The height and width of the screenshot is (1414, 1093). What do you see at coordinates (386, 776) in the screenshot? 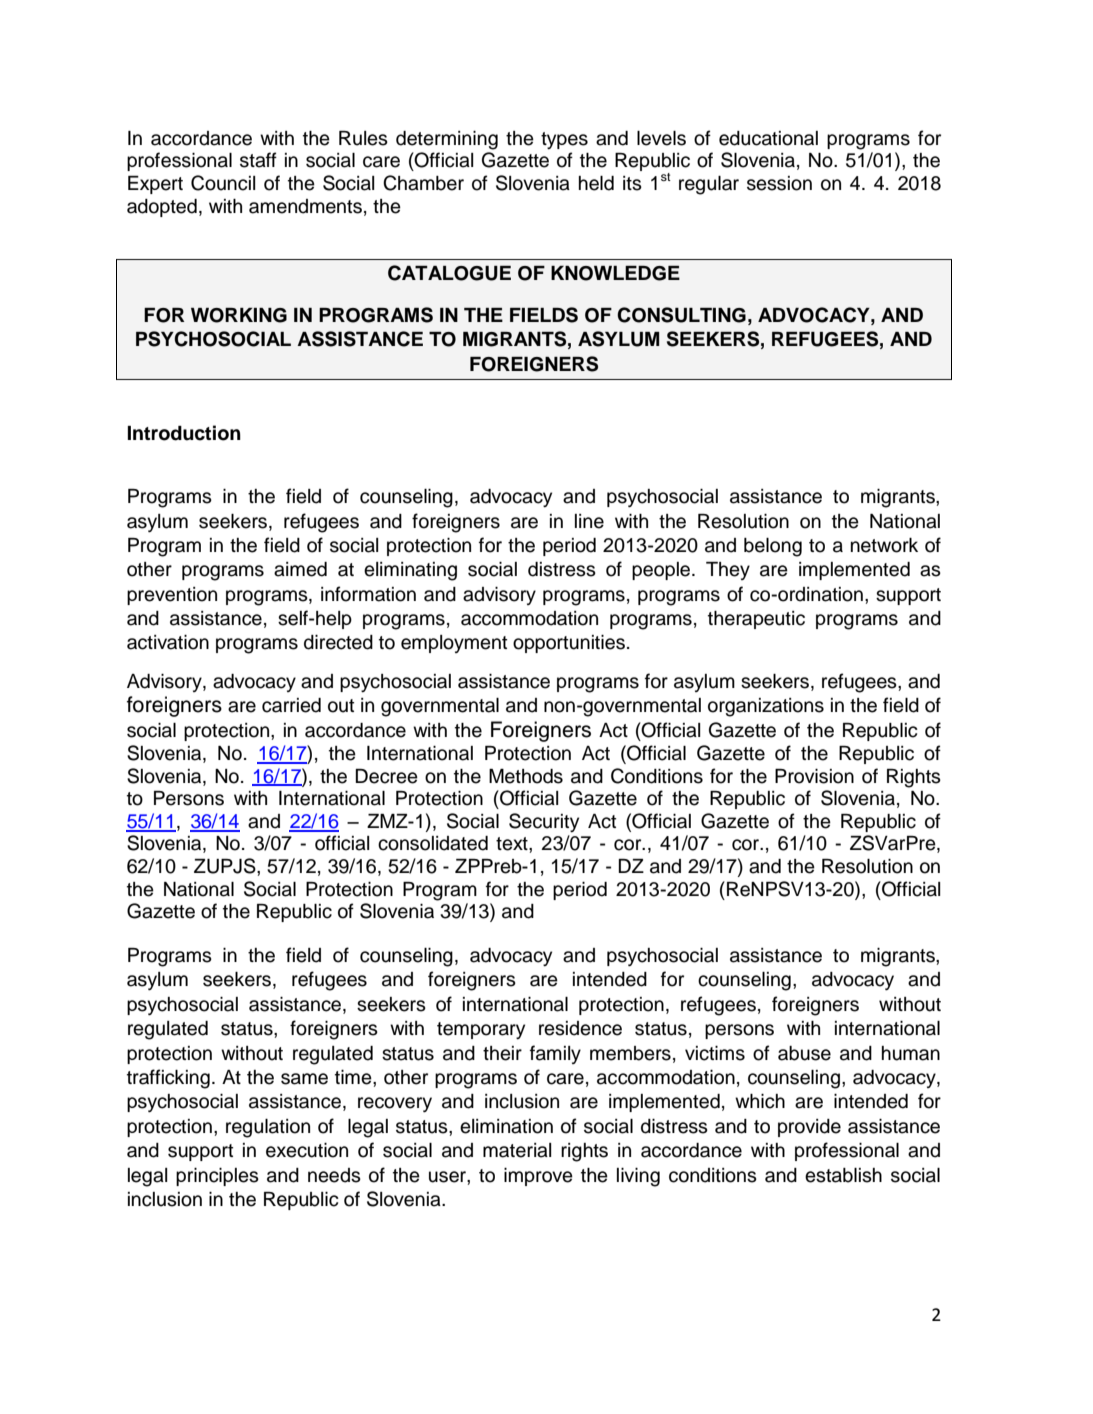
I see `Decree` at bounding box center [386, 776].
